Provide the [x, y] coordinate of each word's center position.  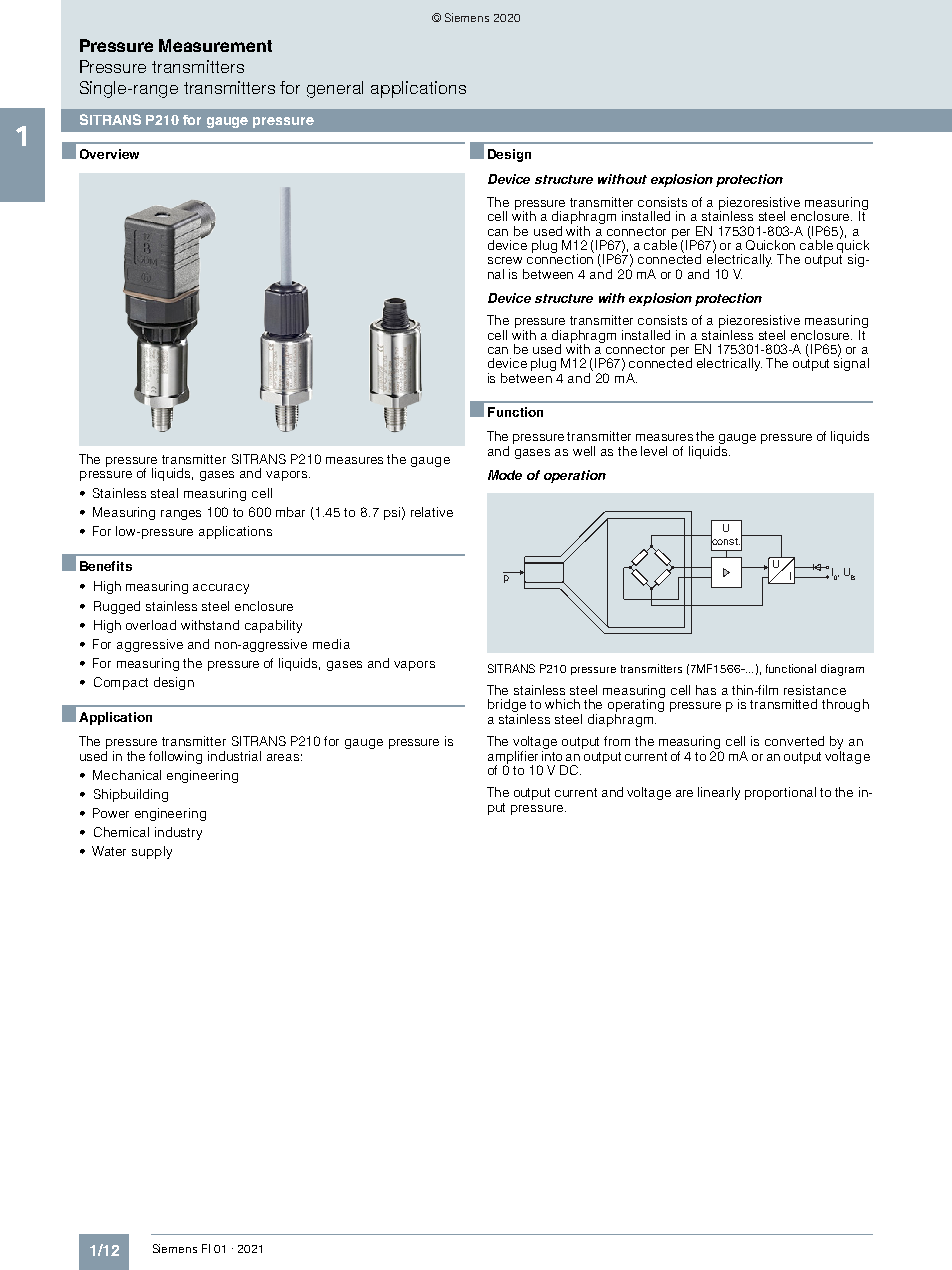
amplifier [514, 758]
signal [851, 363]
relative [432, 512]
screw [505, 260]
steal [164, 493]
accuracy [221, 589]
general [335, 89]
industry [178, 833]
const [725, 541]
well [584, 451]
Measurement [215, 45]
